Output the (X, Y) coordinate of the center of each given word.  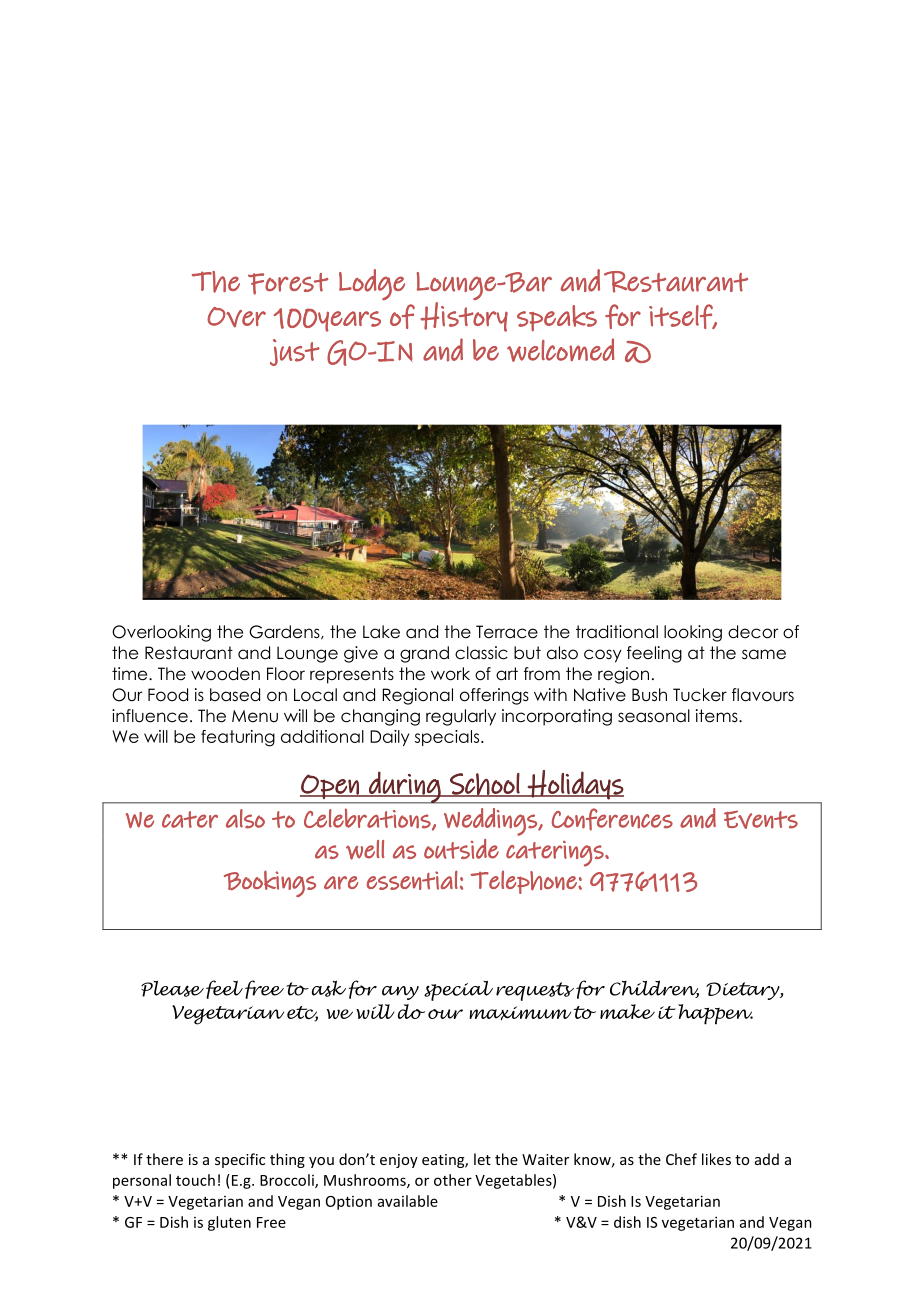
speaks (557, 318)
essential (412, 880)
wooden (225, 674)
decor (753, 632)
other (453, 1180)
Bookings (270, 883)
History (464, 317)
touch (195, 1180)
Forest (288, 284)
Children (654, 989)
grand (424, 654)
